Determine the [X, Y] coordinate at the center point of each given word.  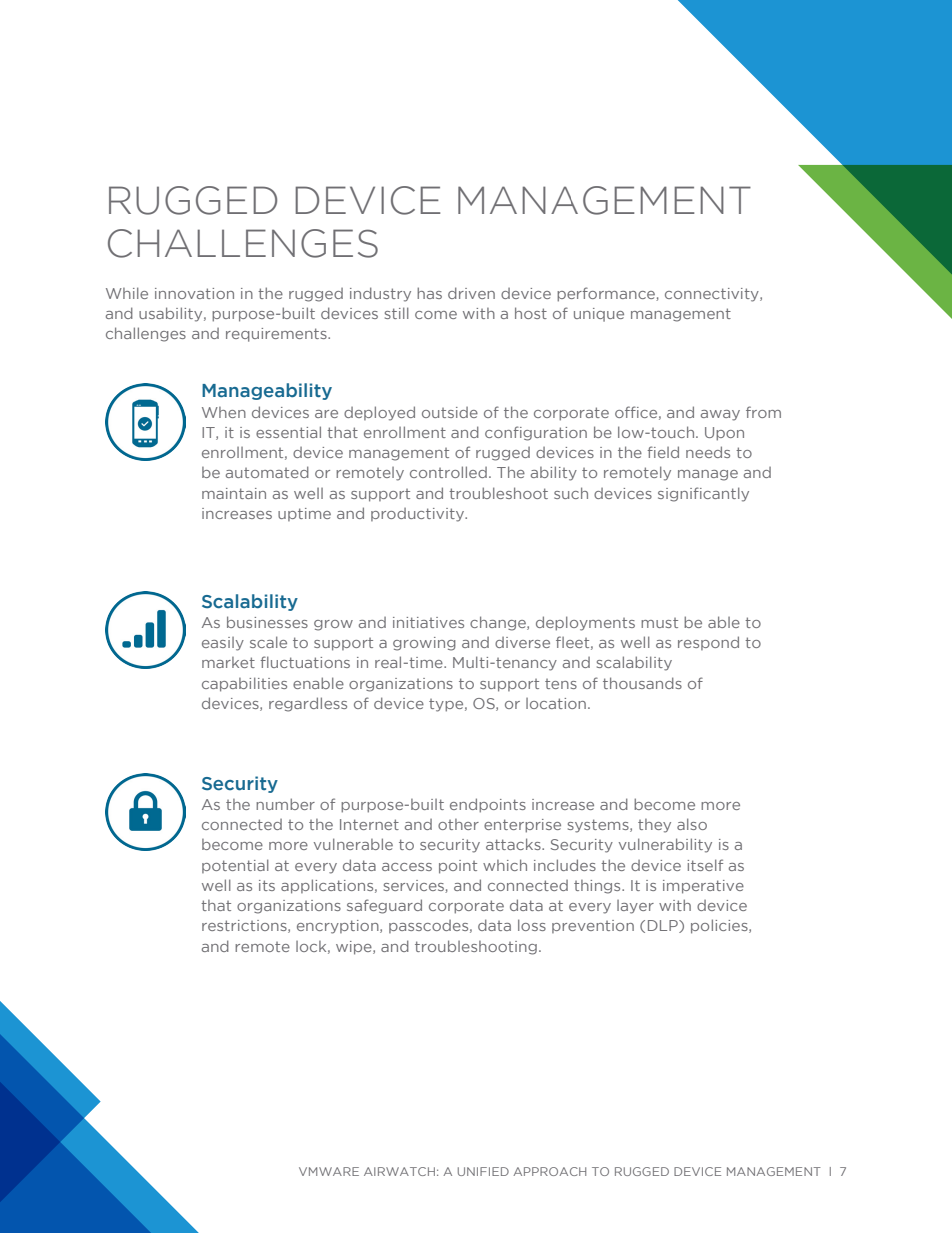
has [429, 293]
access [407, 867]
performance [607, 294]
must [659, 623]
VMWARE [329, 1171]
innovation [194, 293]
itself [705, 865]
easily [223, 644]
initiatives [428, 622]
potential [235, 866]
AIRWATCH [399, 1171]
